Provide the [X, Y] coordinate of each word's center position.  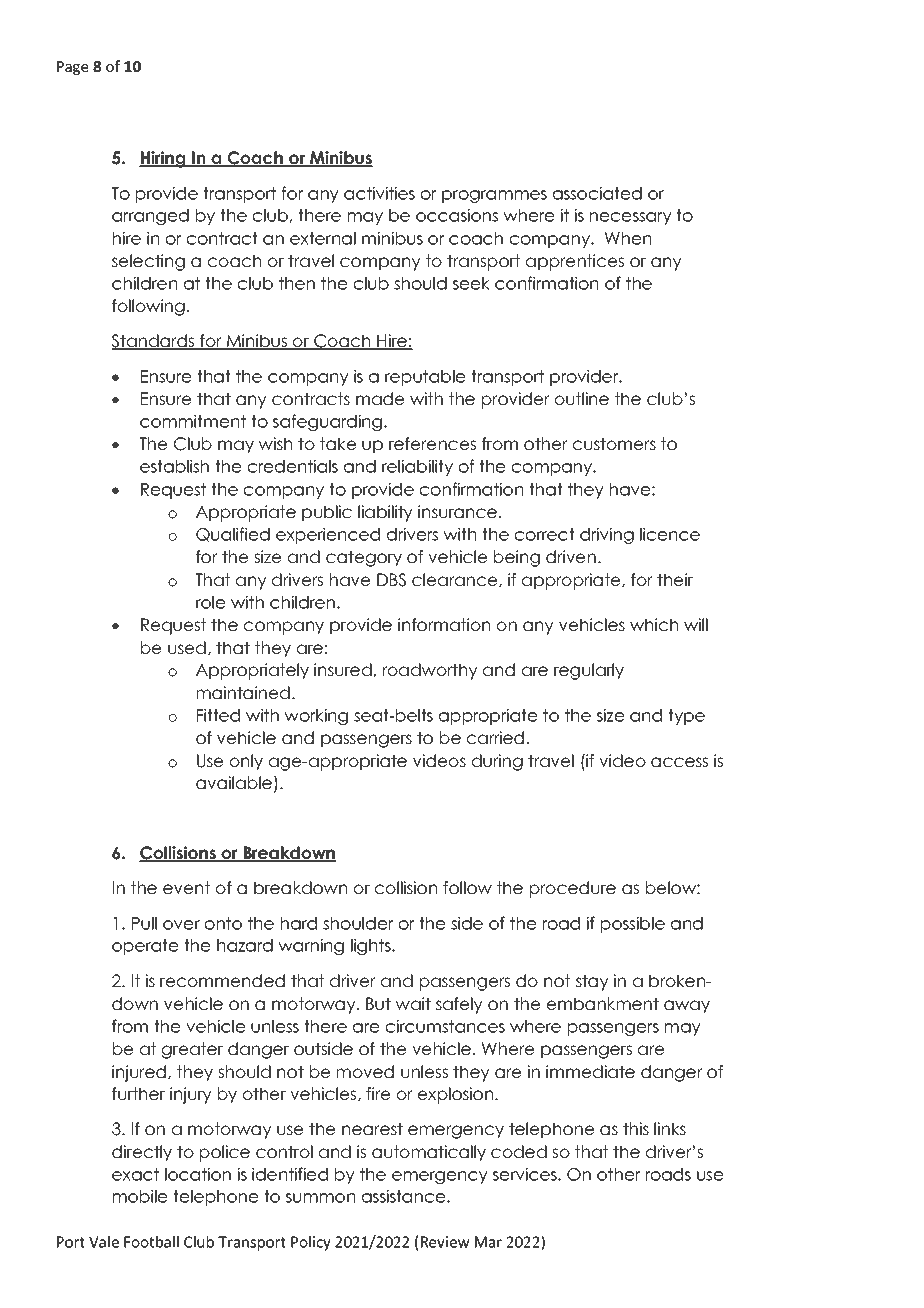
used [187, 647]
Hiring [163, 159]
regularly [589, 671]
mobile [140, 1196]
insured [344, 670]
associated [597, 193]
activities [379, 193]
